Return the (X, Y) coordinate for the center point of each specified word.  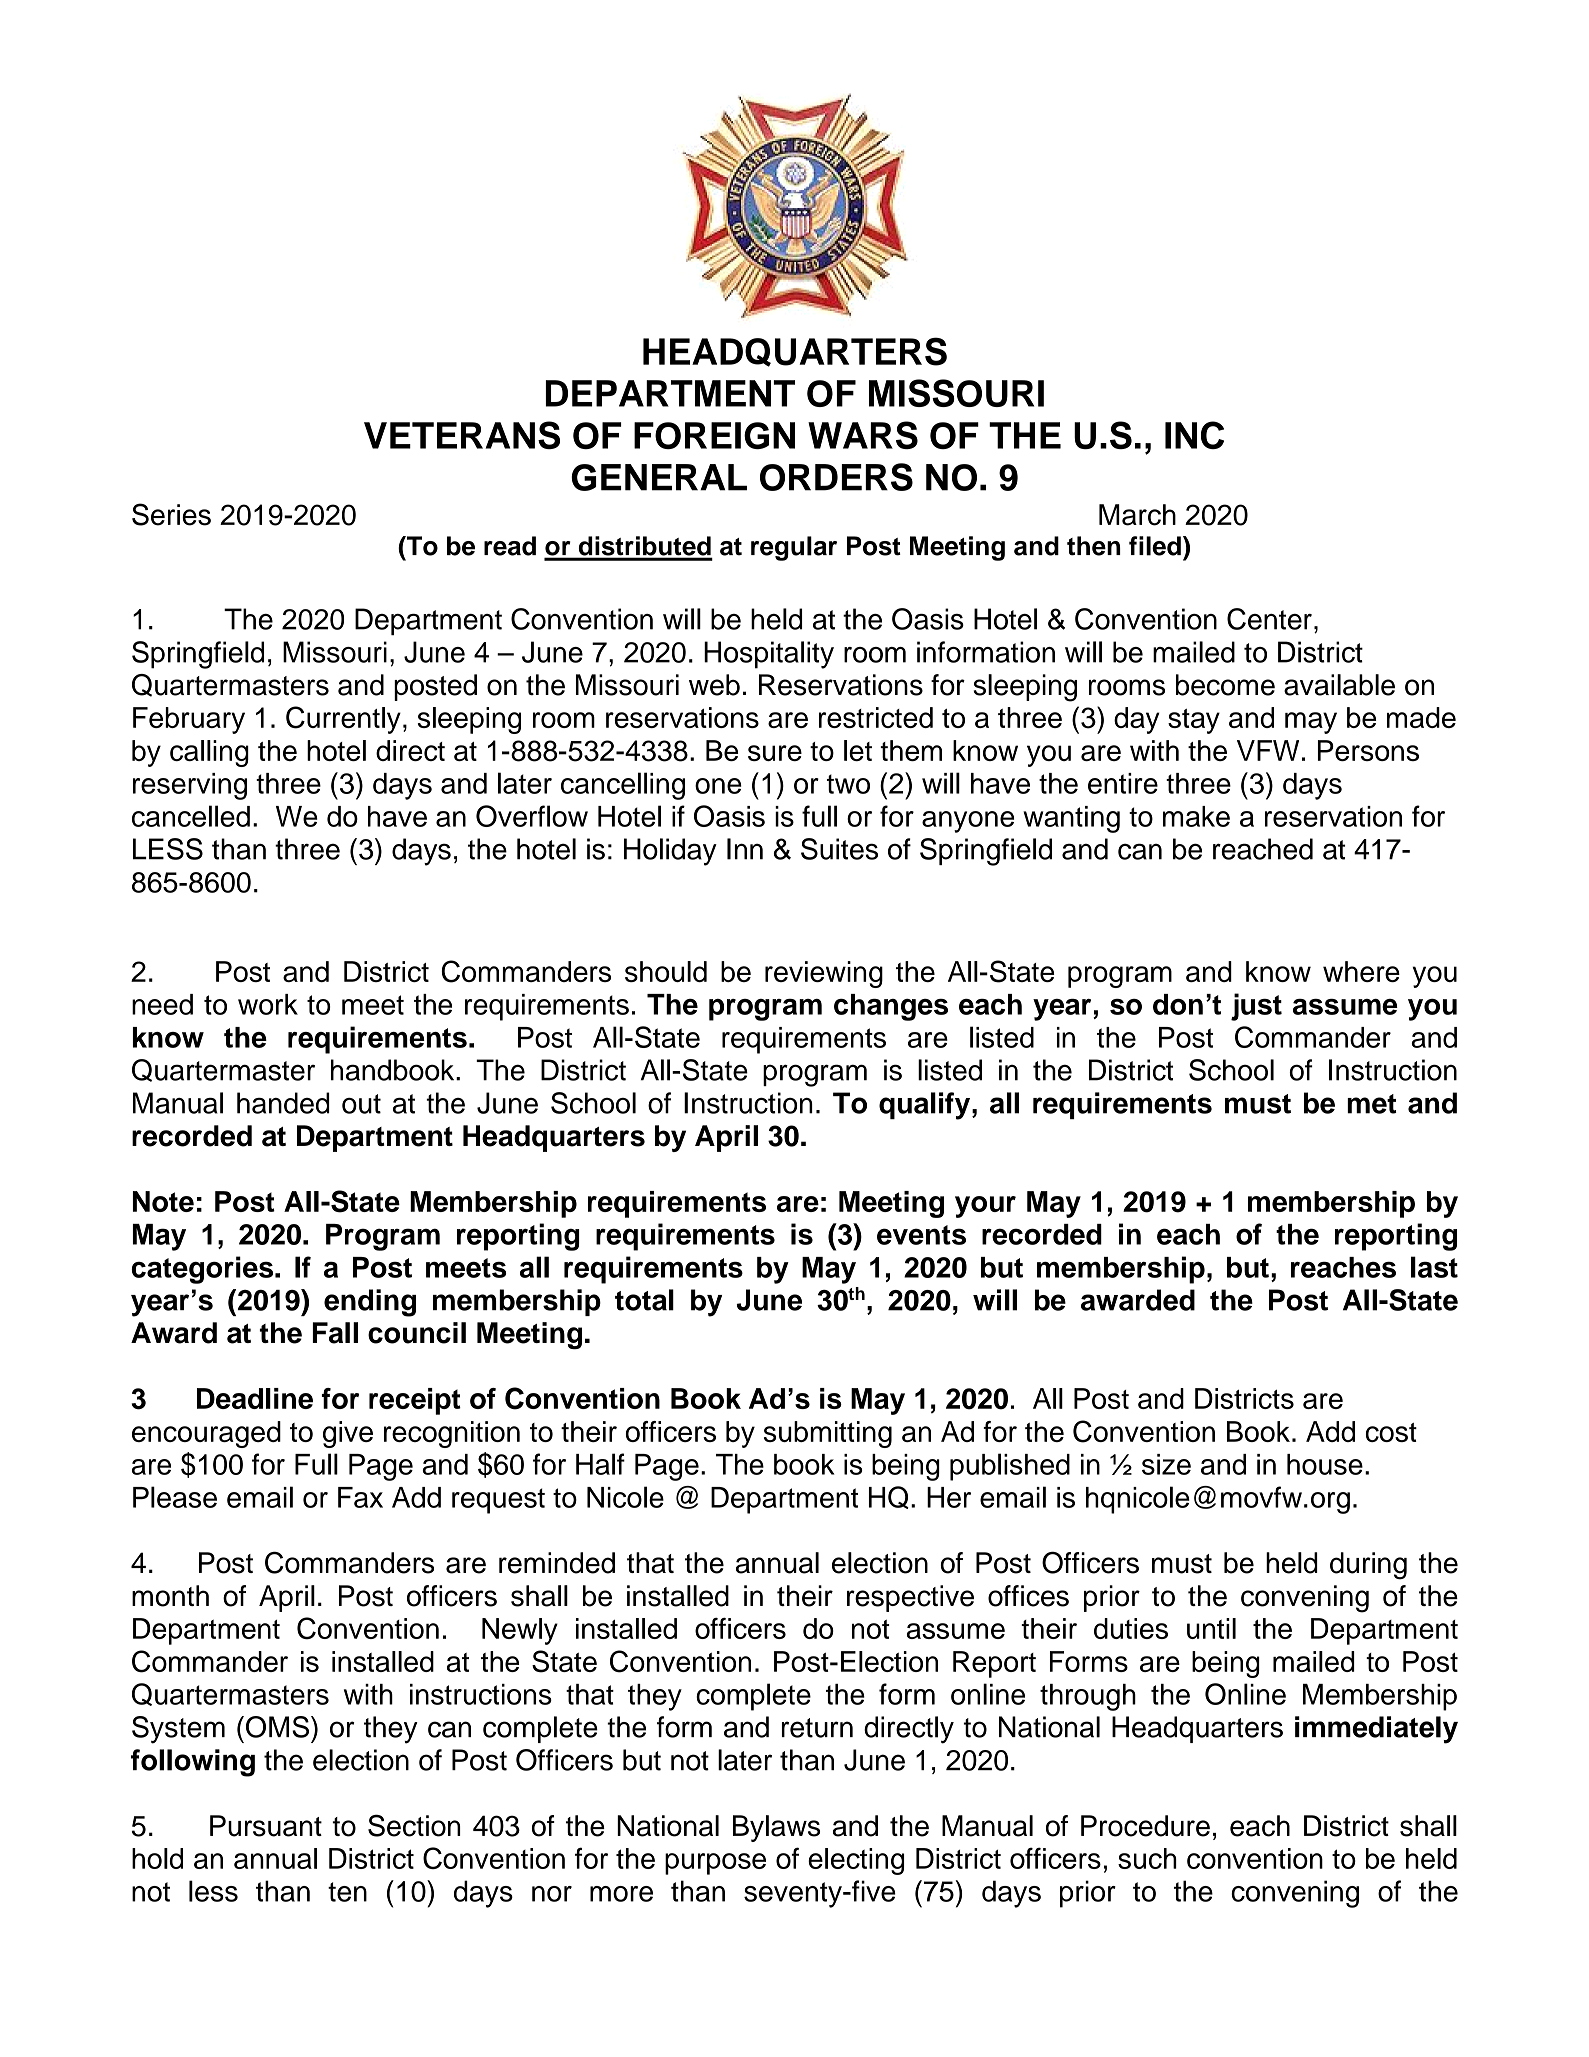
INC (1194, 435)
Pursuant (266, 1826)
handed (283, 1103)
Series (171, 514)
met (1371, 1104)
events (921, 1235)
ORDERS (836, 477)
